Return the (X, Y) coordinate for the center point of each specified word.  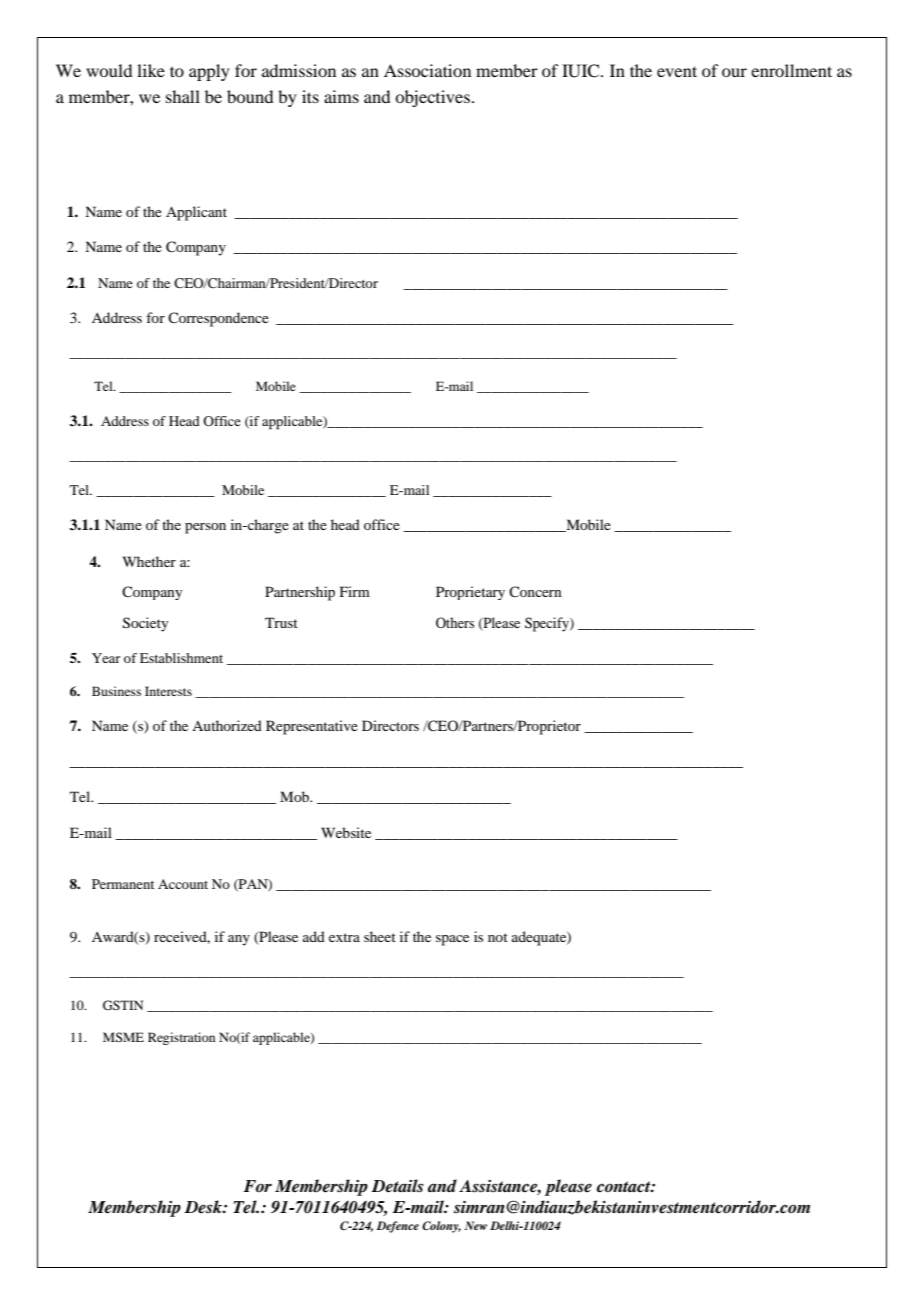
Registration (181, 1038)
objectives (432, 98)
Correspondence (218, 319)
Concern (535, 591)
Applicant (196, 213)
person (205, 528)
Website (346, 832)
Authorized (227, 725)
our (734, 72)
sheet (380, 936)
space (452, 940)
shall (183, 96)
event (677, 71)
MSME (123, 1037)
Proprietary (470, 593)
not (498, 937)
